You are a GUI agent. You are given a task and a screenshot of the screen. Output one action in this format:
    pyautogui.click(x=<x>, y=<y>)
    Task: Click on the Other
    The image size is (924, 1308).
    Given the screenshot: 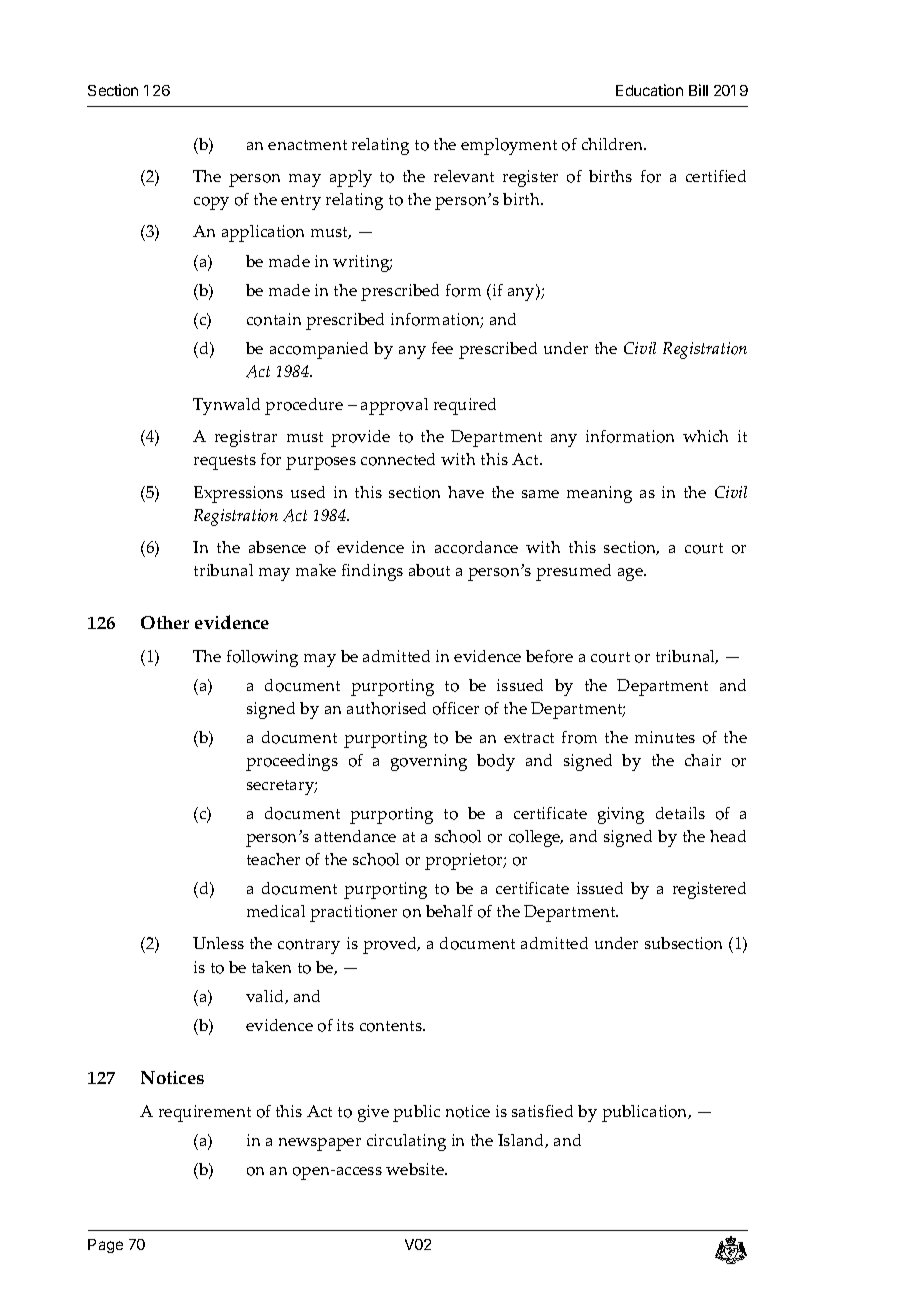 What is the action you would take?
    pyautogui.click(x=165, y=622)
